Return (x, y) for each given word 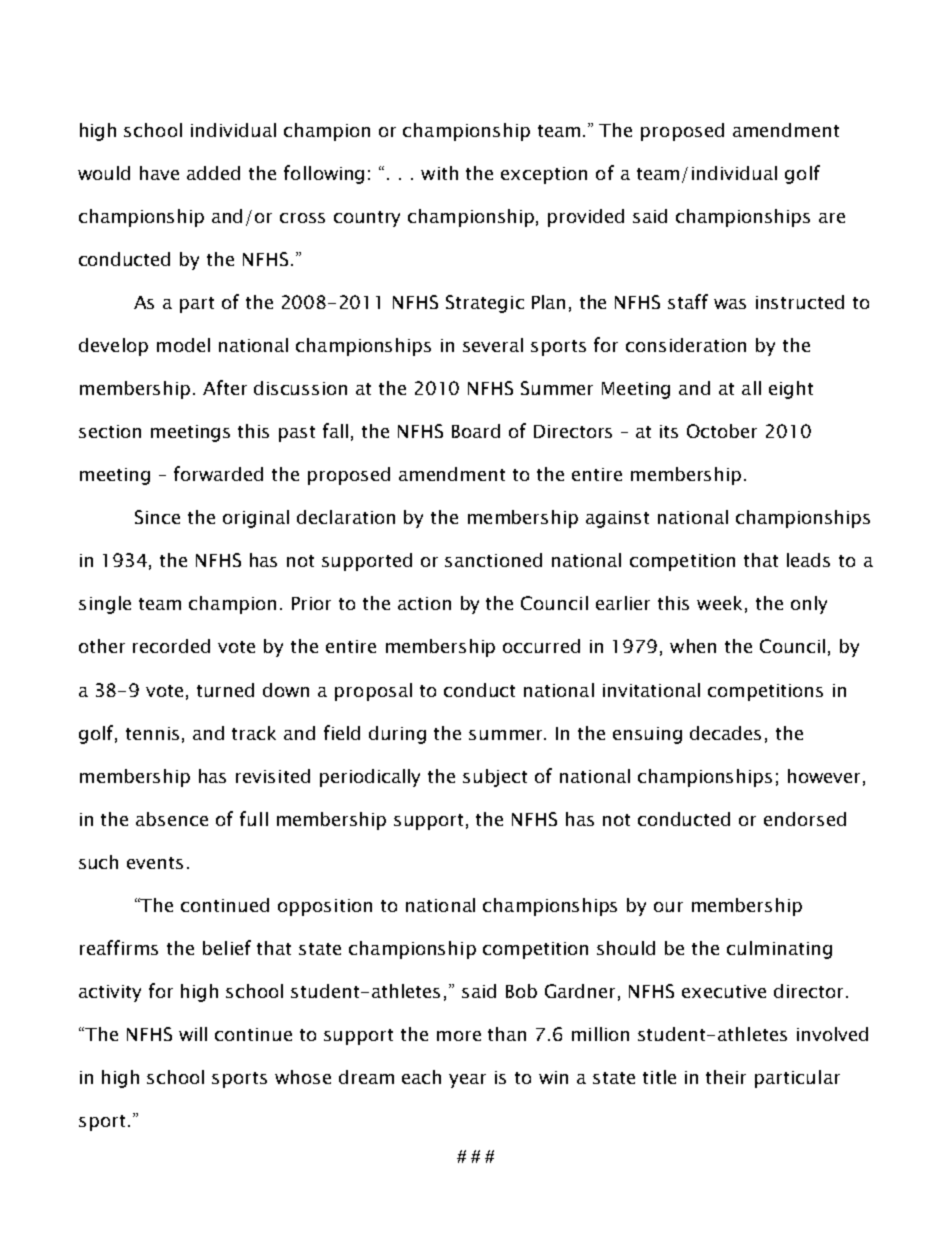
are (832, 218)
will (193, 1034)
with (439, 173)
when (693, 646)
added (213, 173)
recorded (171, 646)
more (459, 1036)
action (424, 603)
